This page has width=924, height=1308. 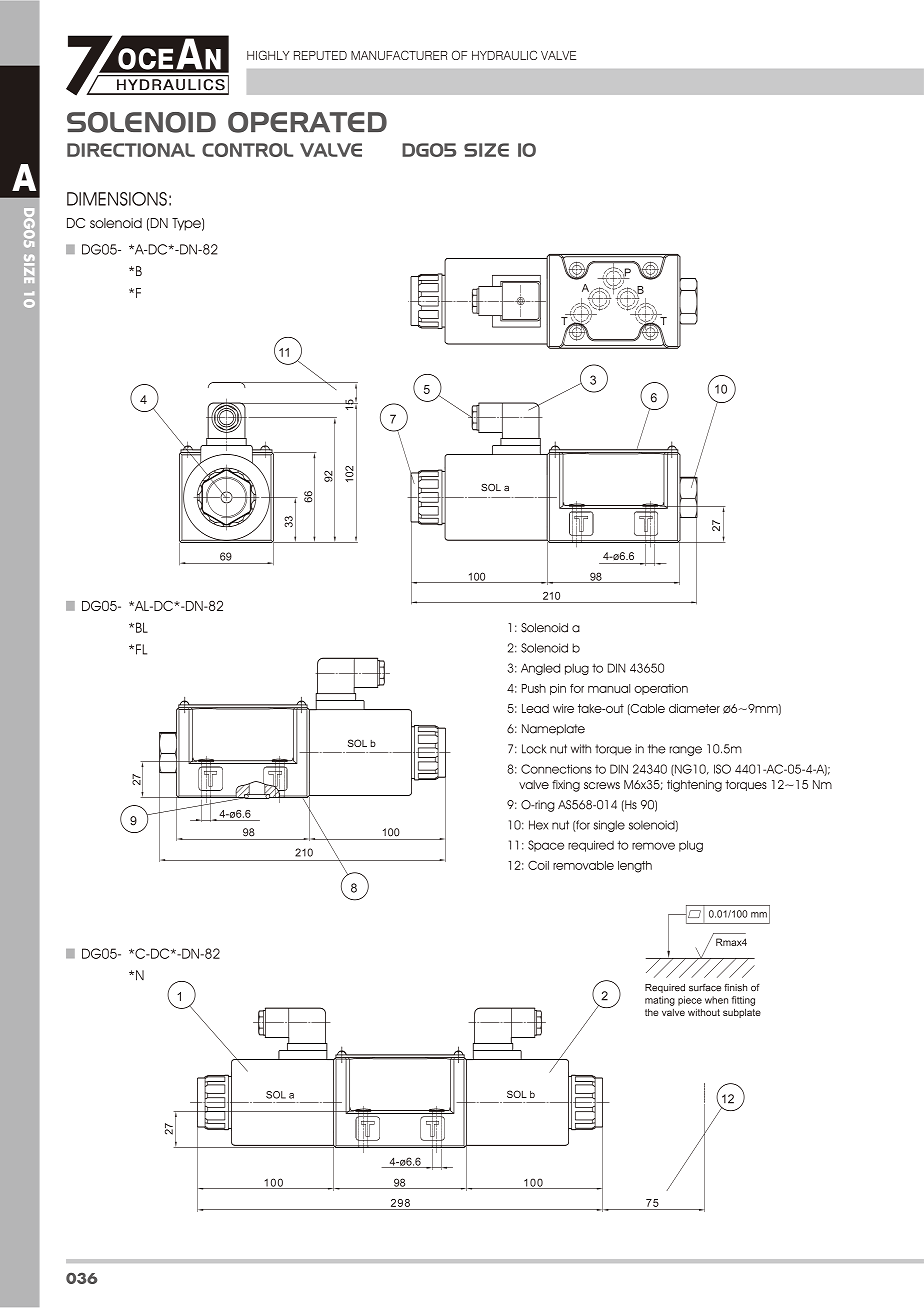 What do you see at coordinates (534, 688) in the page?
I see `Push` at bounding box center [534, 688].
